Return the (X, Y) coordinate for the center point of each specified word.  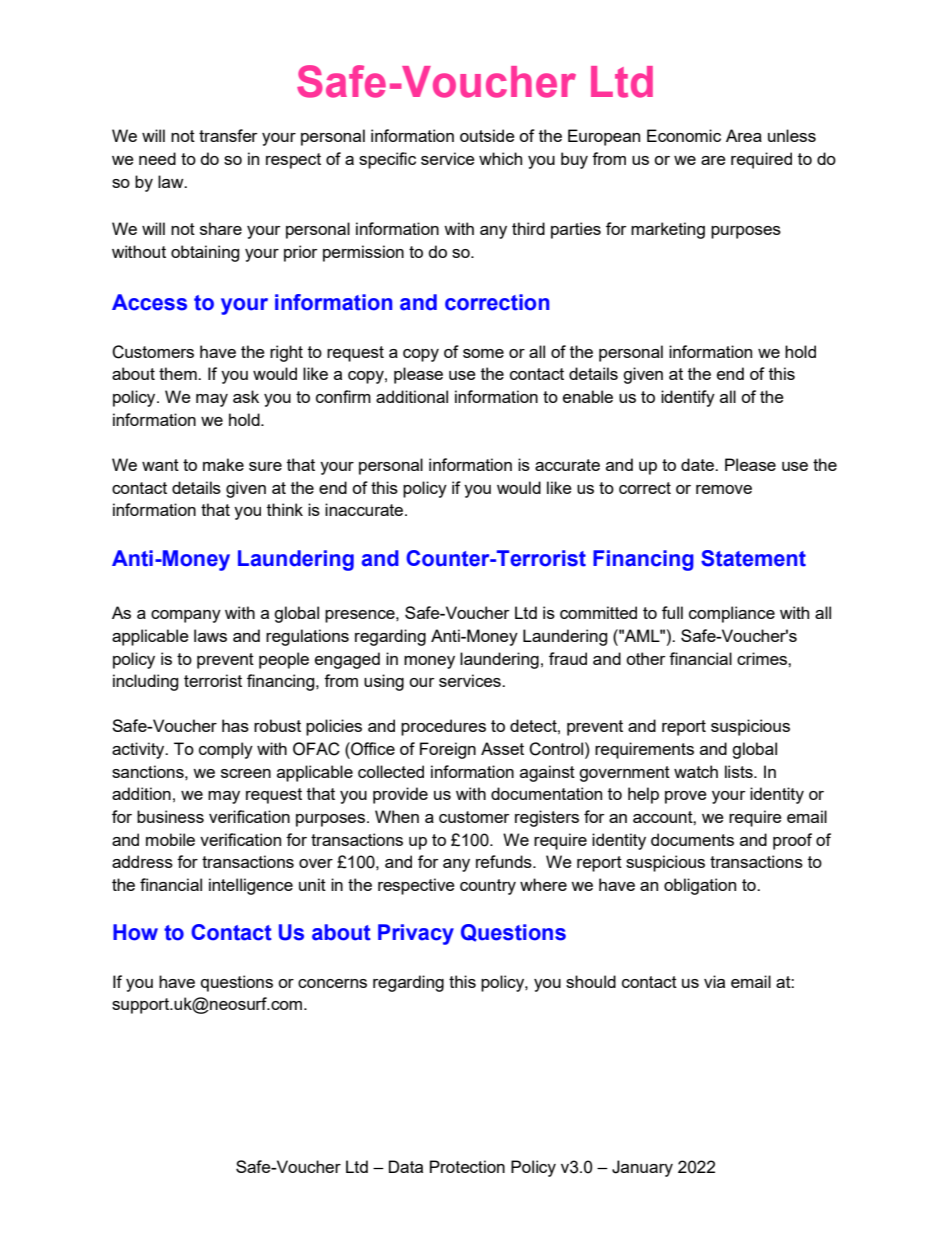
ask (246, 396)
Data (406, 1166)
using (384, 682)
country (488, 887)
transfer (228, 135)
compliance (732, 614)
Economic (684, 135)
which (500, 158)
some (483, 353)
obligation (700, 886)
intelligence (251, 886)
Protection (467, 1166)
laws (210, 635)
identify (688, 398)
